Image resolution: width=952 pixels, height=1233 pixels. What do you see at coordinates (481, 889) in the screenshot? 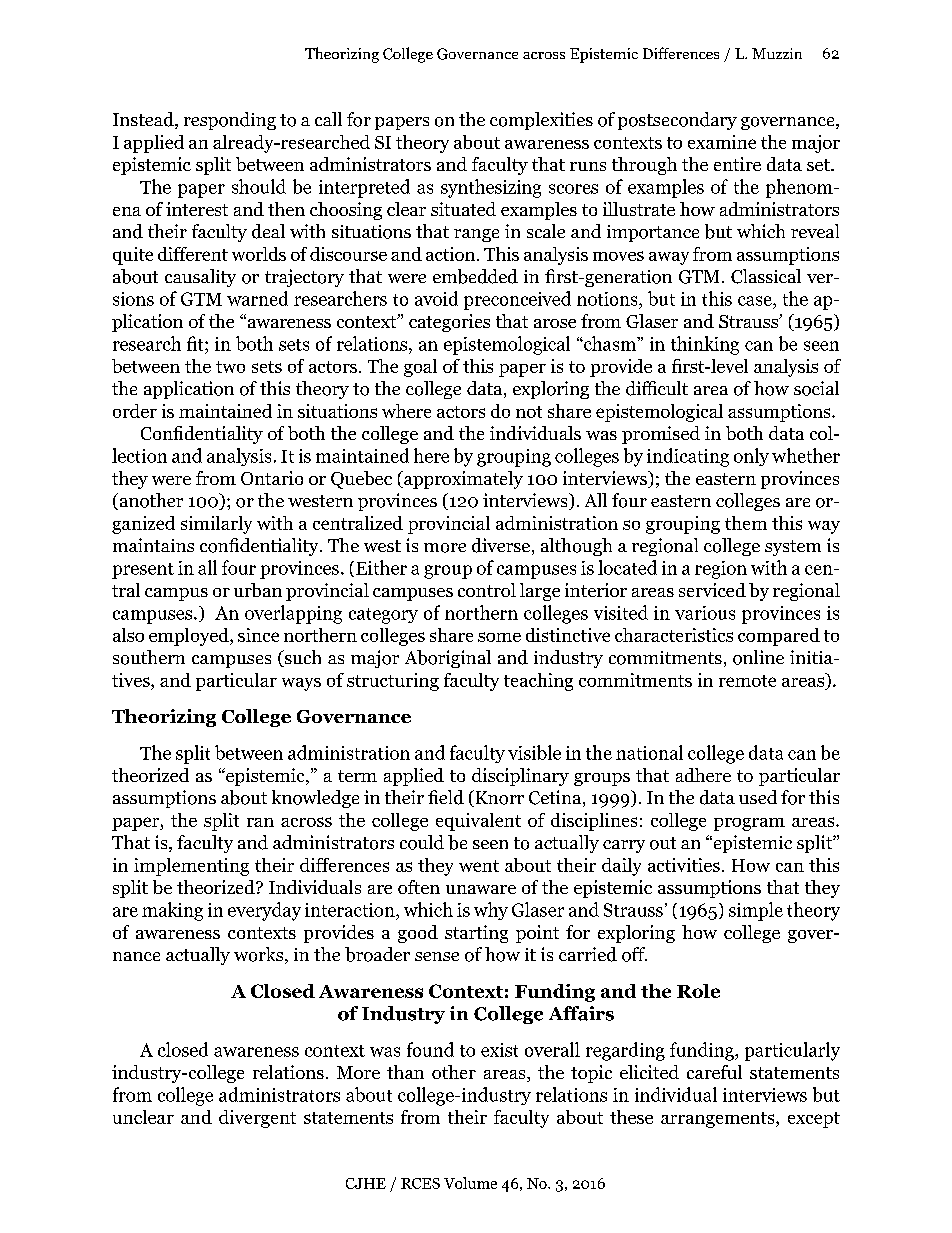
I see `unaware` at bounding box center [481, 889].
